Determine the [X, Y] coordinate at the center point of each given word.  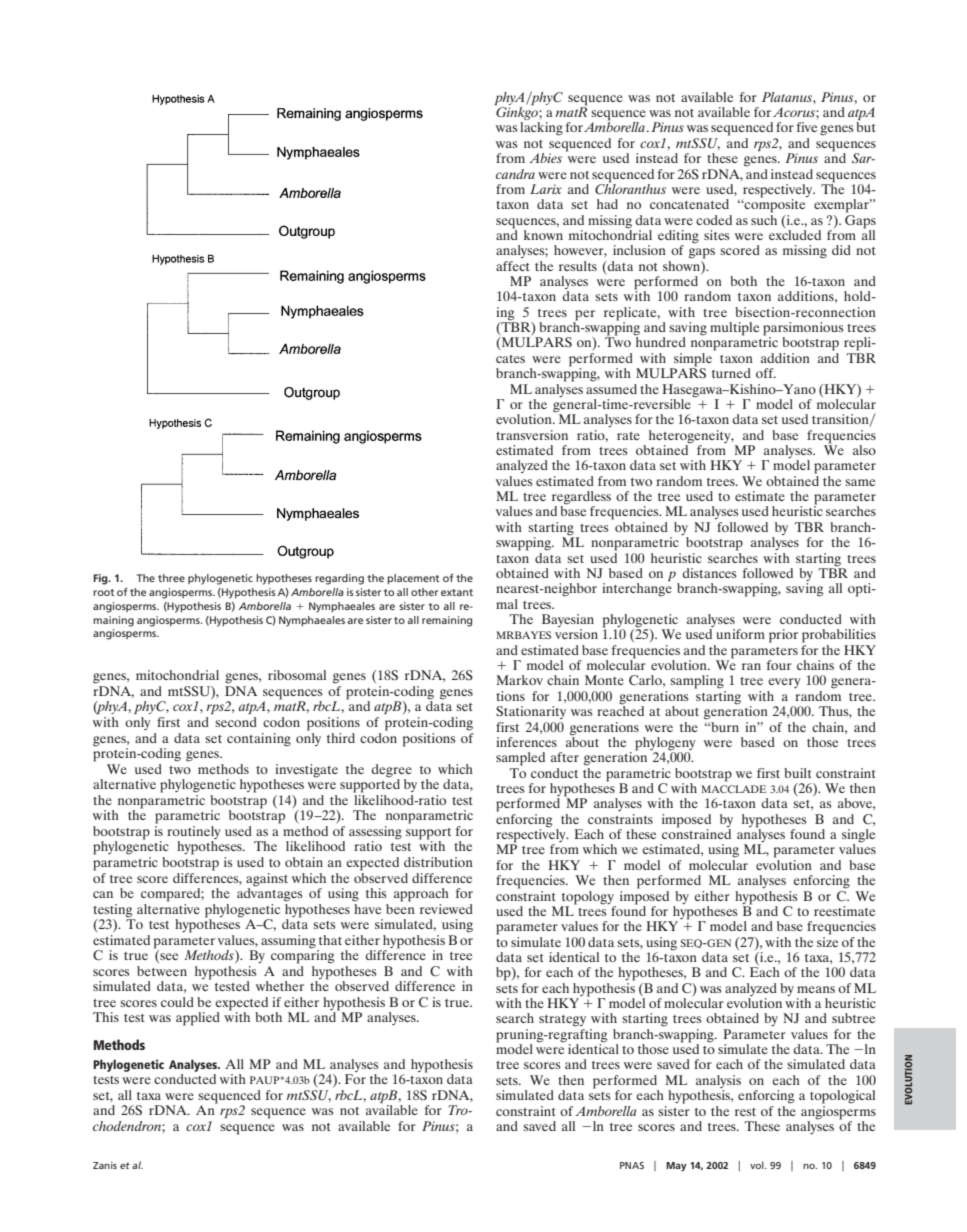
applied [198, 1019]
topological [842, 1097]
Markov [519, 680]
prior [783, 636]
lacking [541, 129]
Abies [545, 158]
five [806, 127]
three [171, 578]
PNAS [632, 1165]
